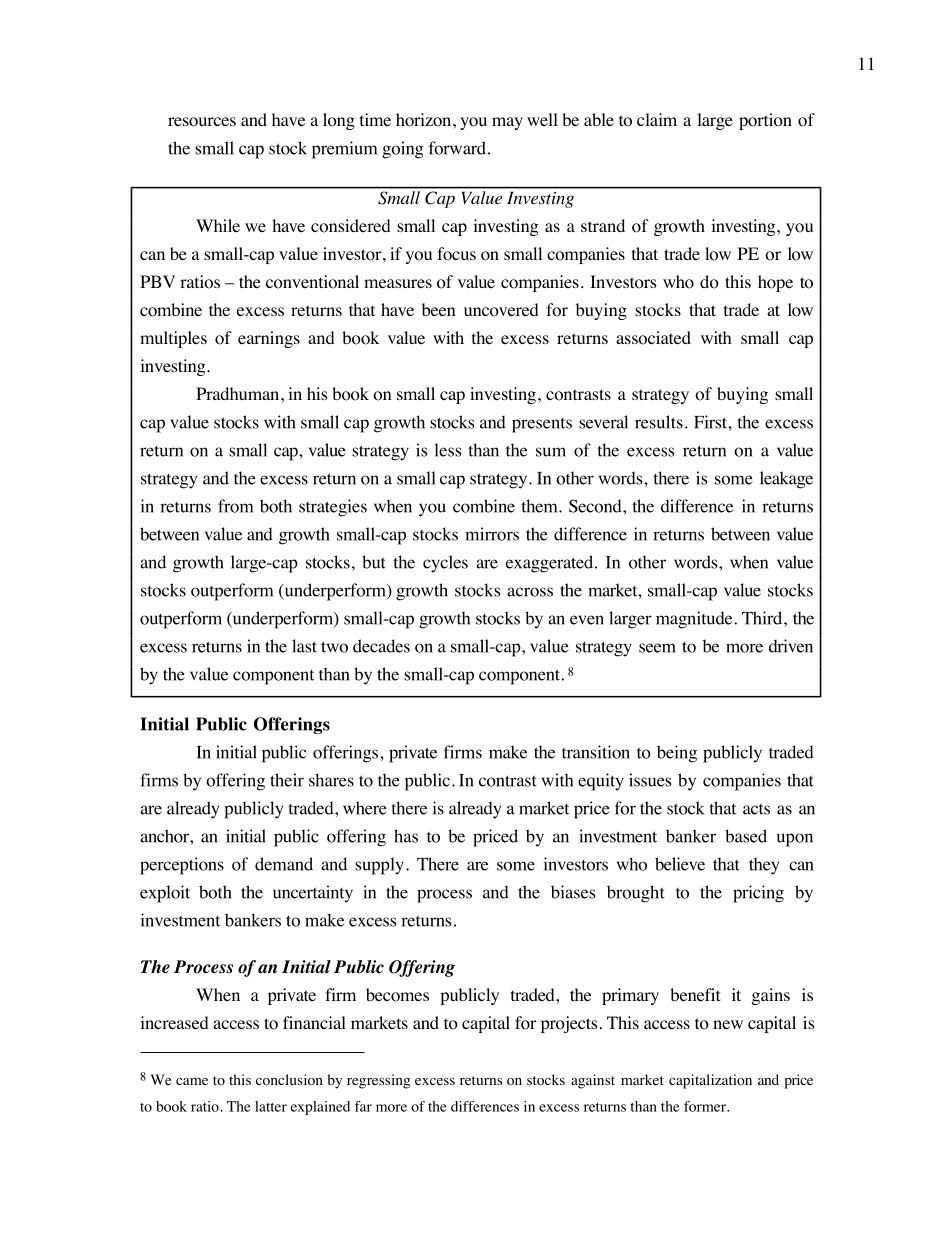 This page has height=1233, width=952. Describe the element at coordinates (271, 1106) in the page. I see `latter` at that location.
